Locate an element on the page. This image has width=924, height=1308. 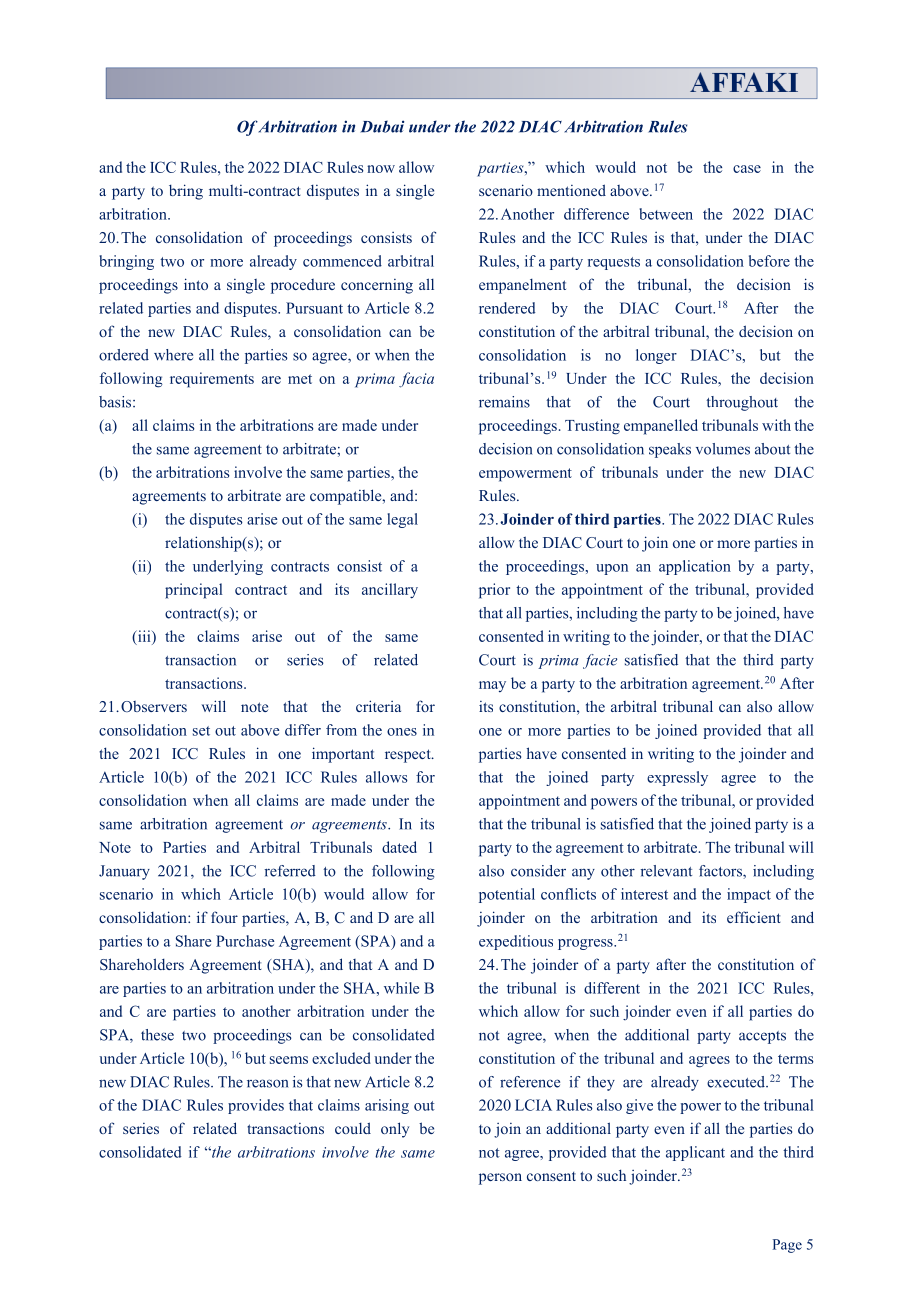
factors is located at coordinates (721, 872).
